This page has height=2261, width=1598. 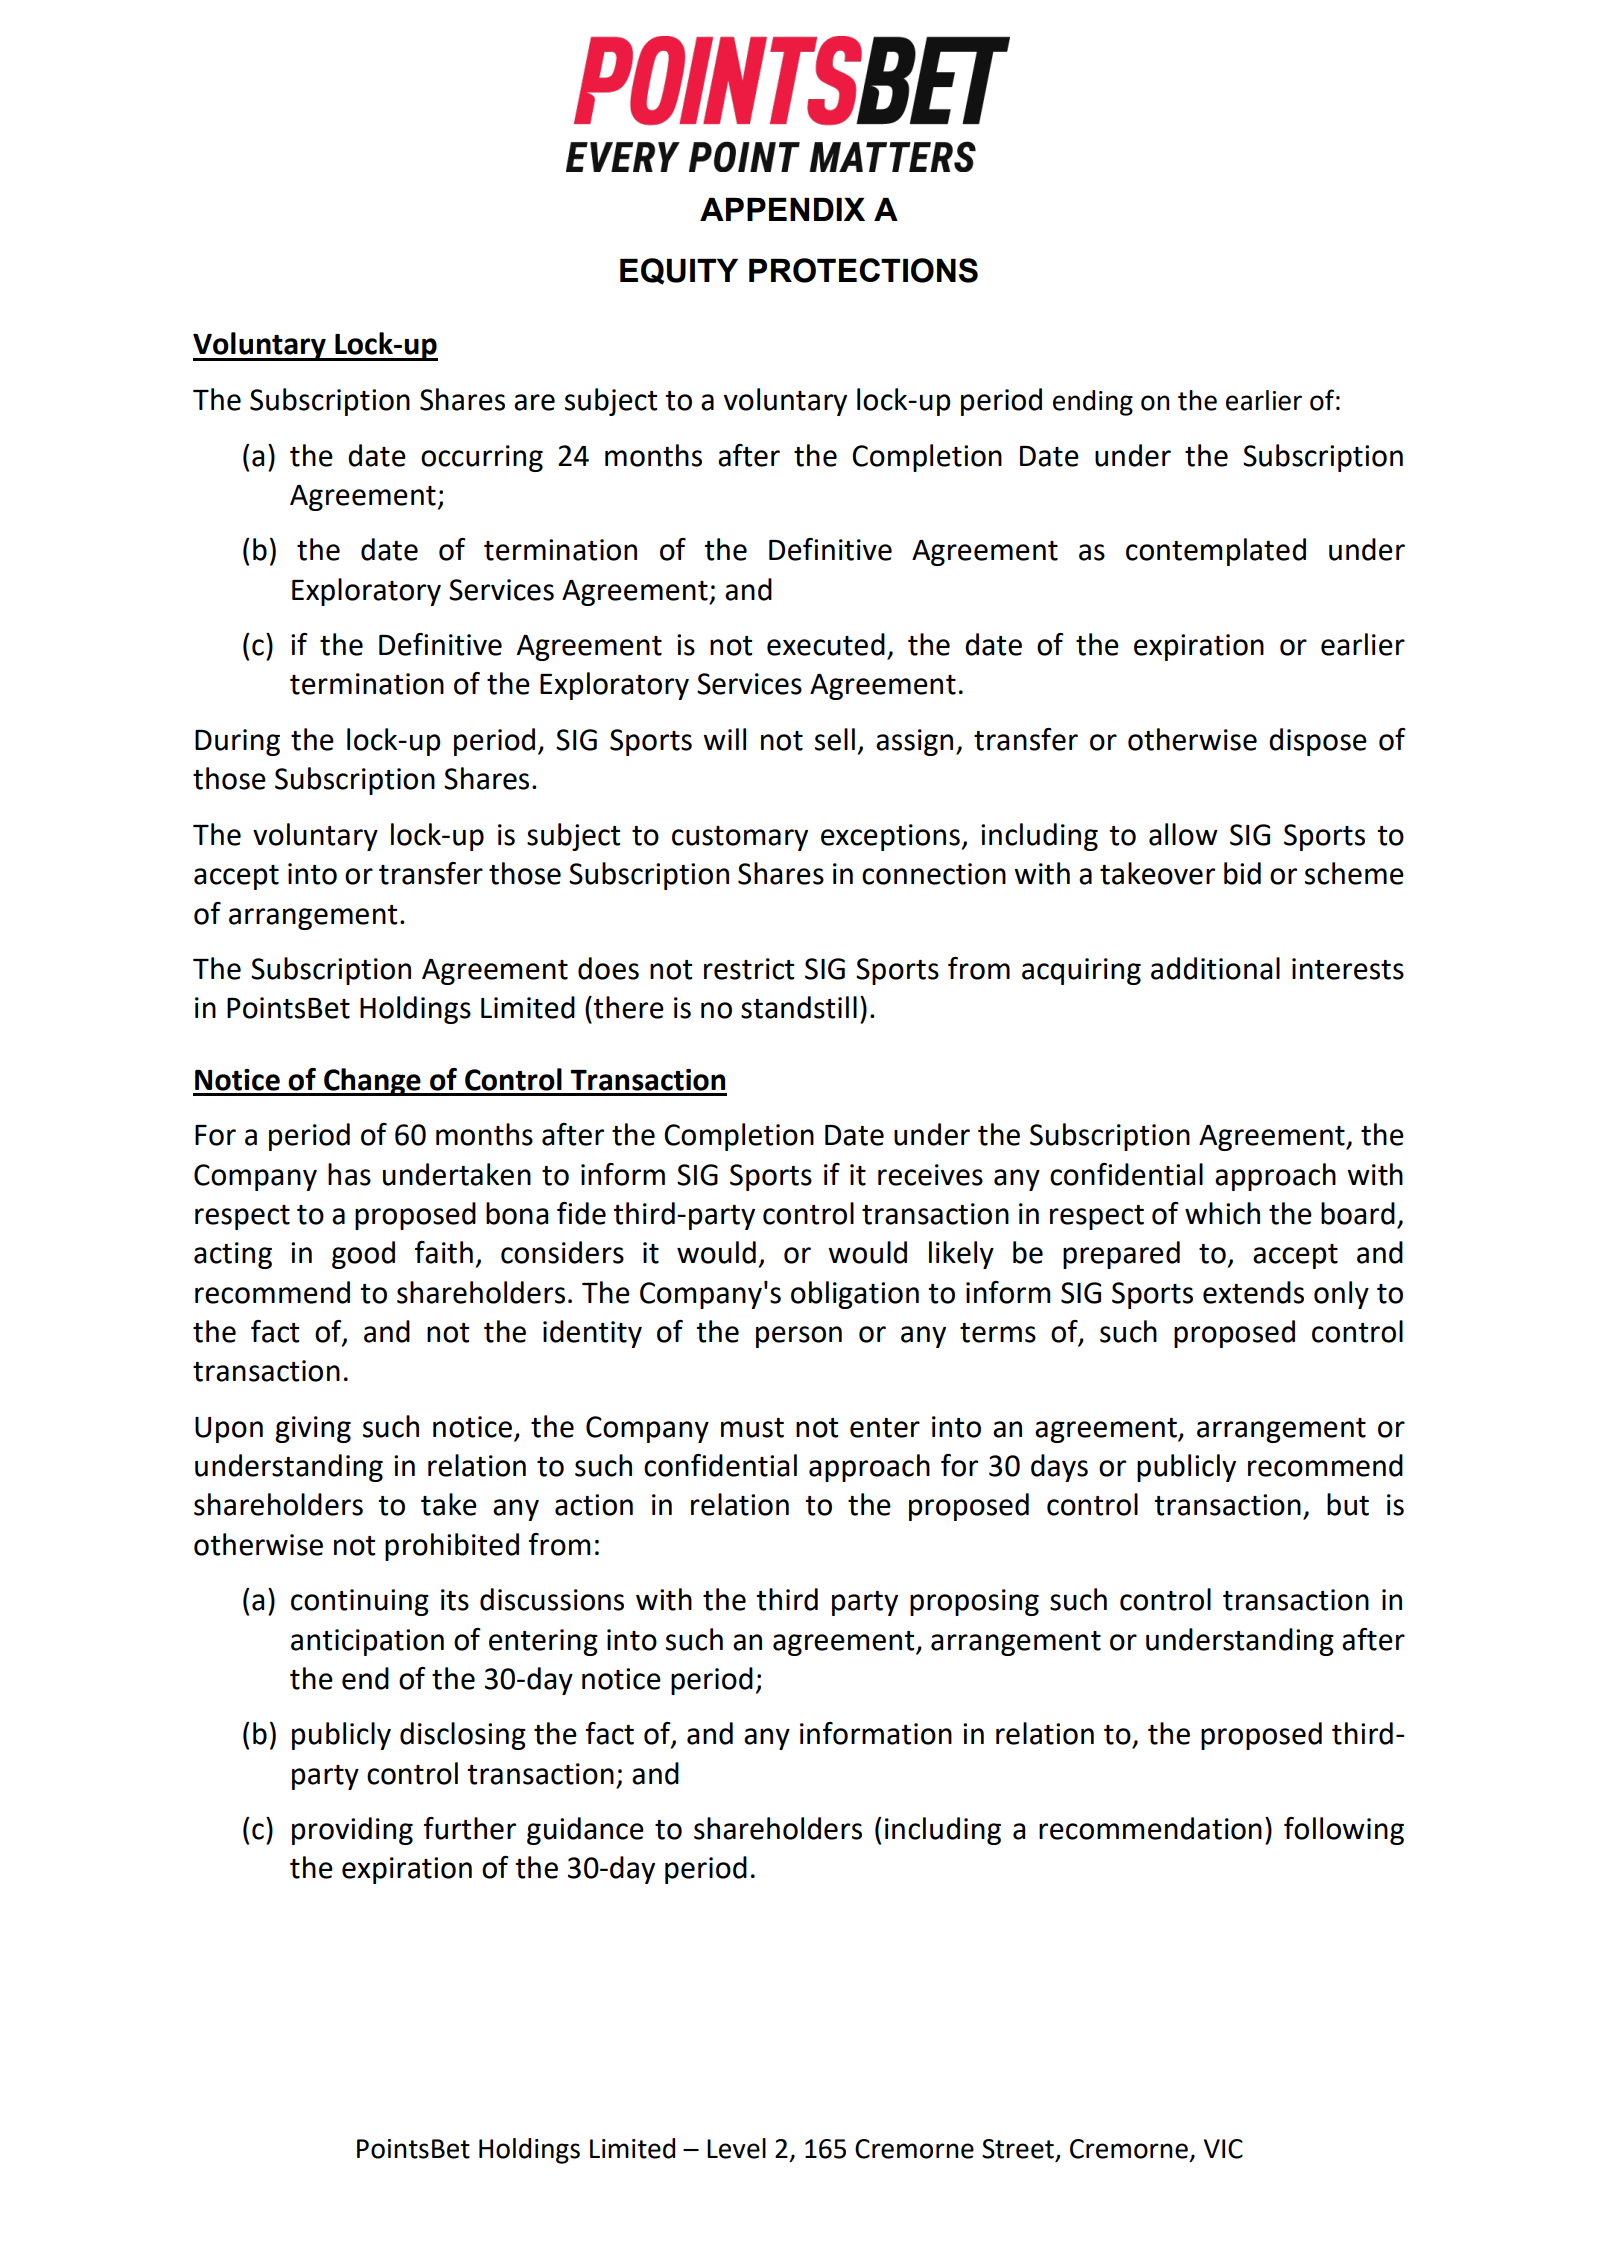 What do you see at coordinates (930, 1175) in the page?
I see `receives` at bounding box center [930, 1175].
